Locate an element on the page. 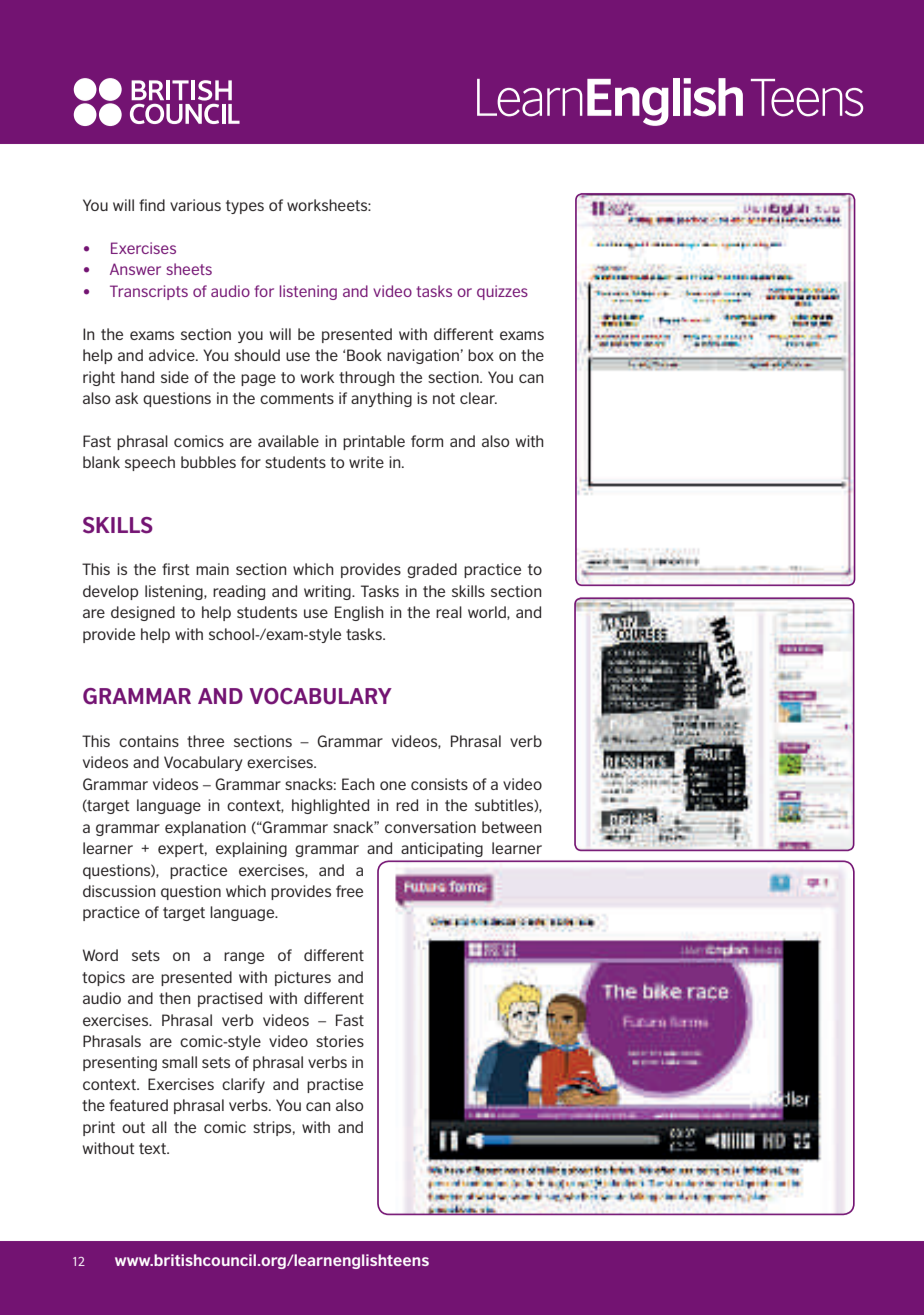  quizzes is located at coordinates (502, 292).
